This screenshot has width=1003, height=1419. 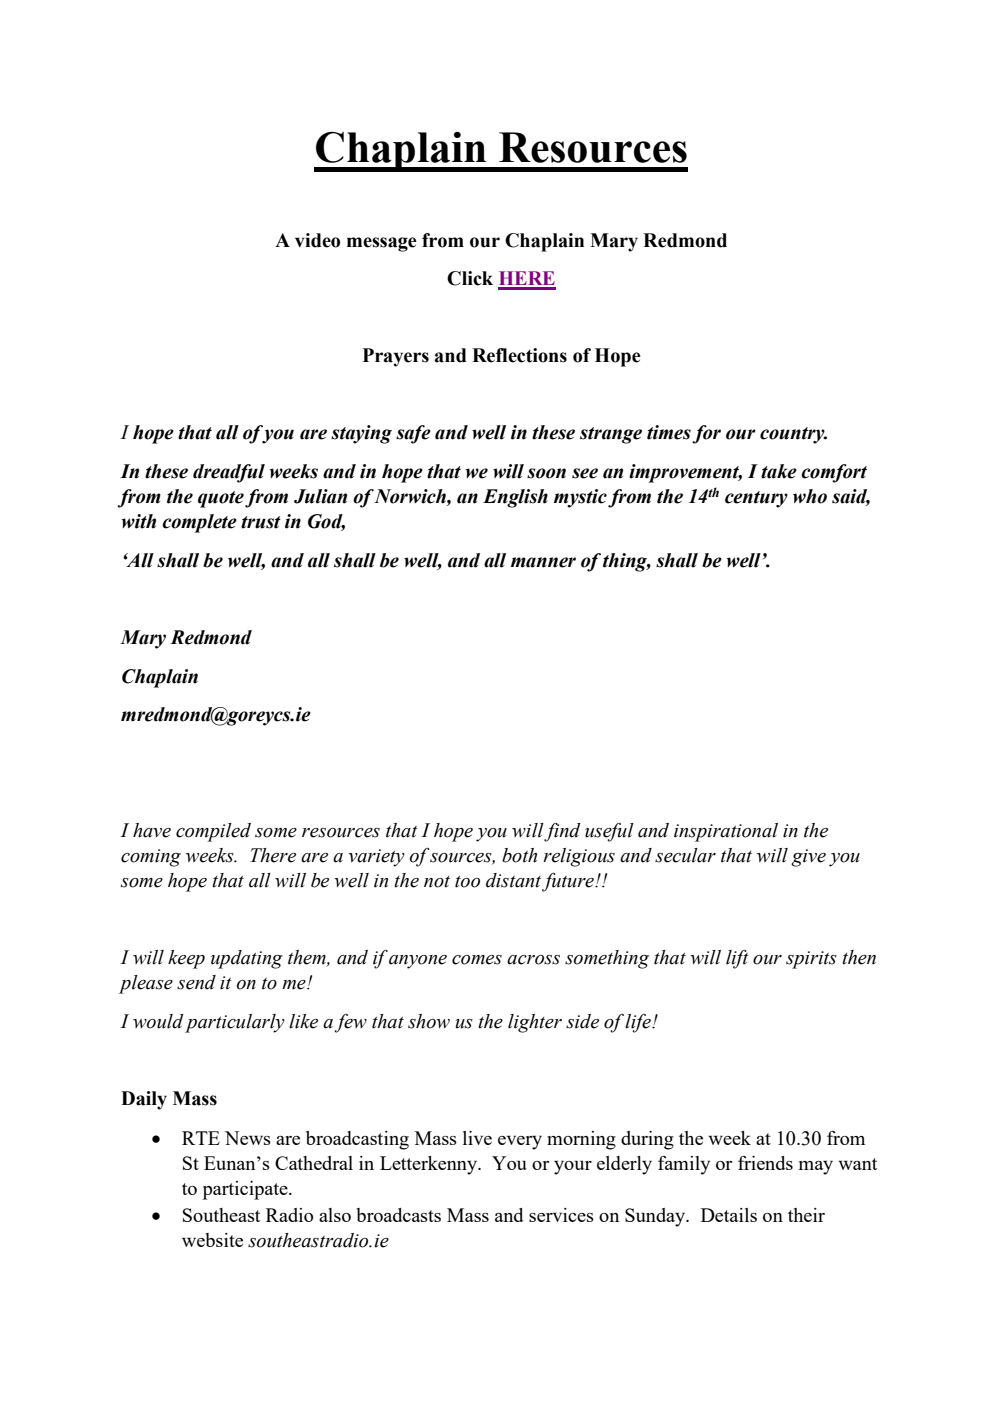 What do you see at coordinates (470, 278) in the screenshot?
I see `Click` at bounding box center [470, 278].
